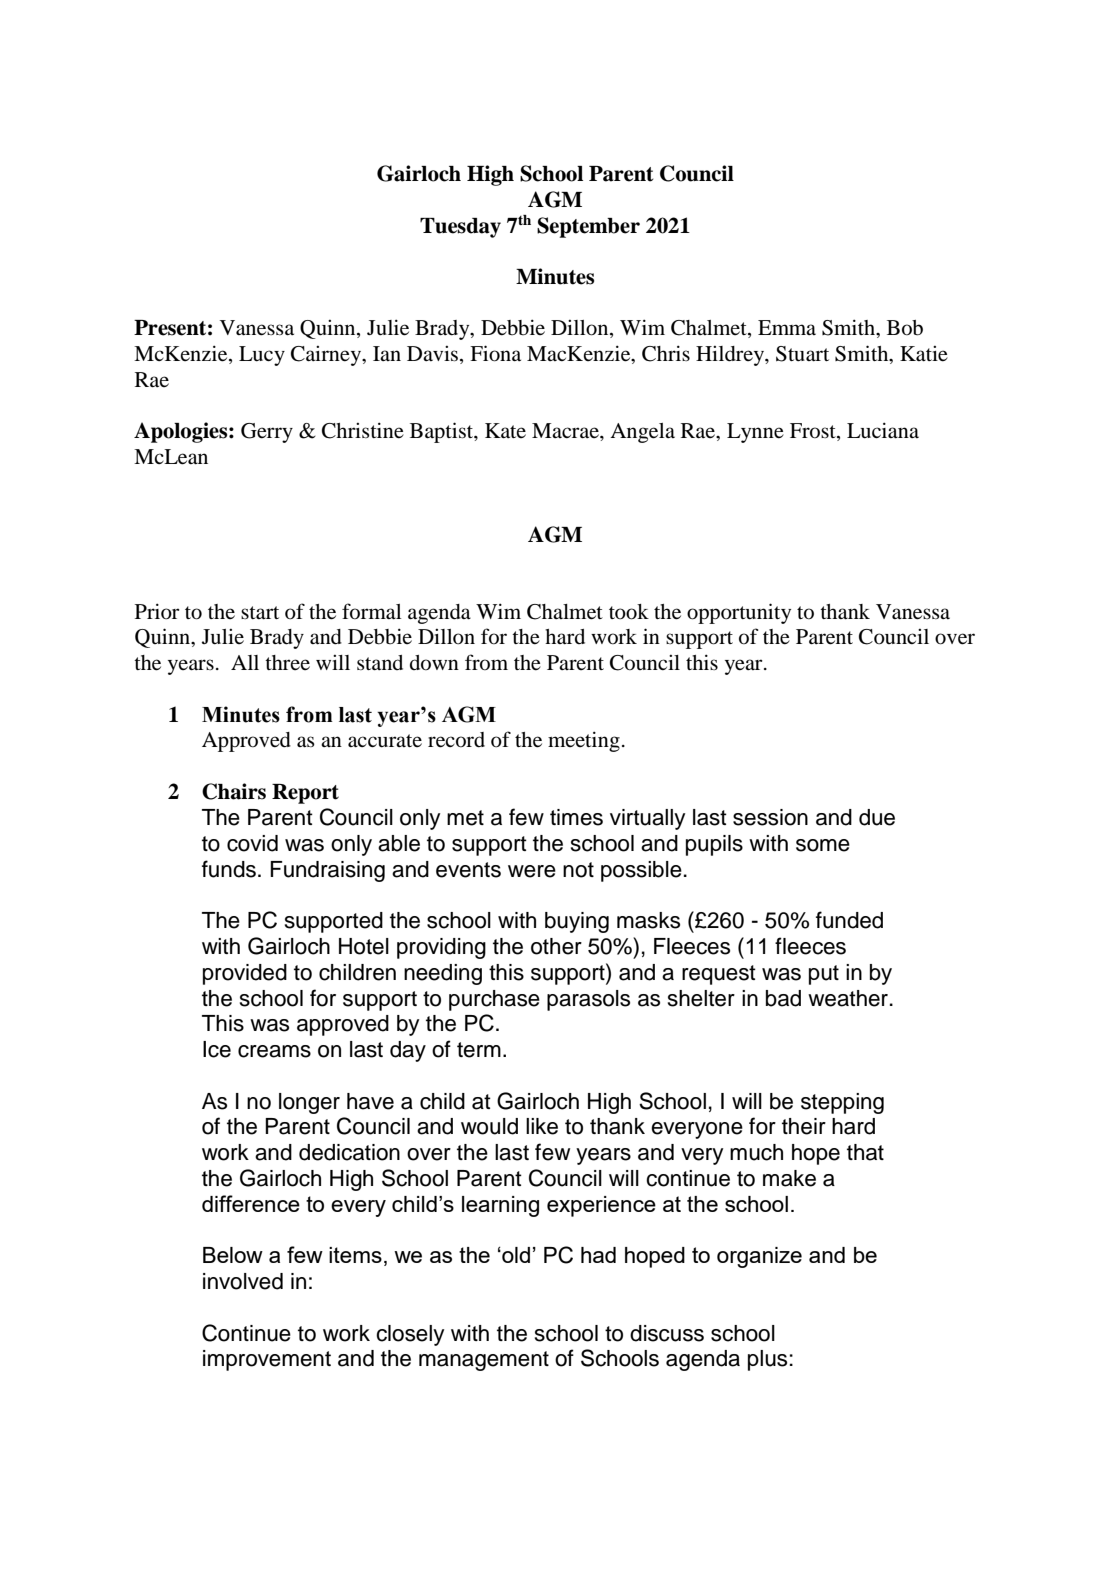  Describe the element at coordinates (576, 817) in the screenshot. I see `times` at that location.
